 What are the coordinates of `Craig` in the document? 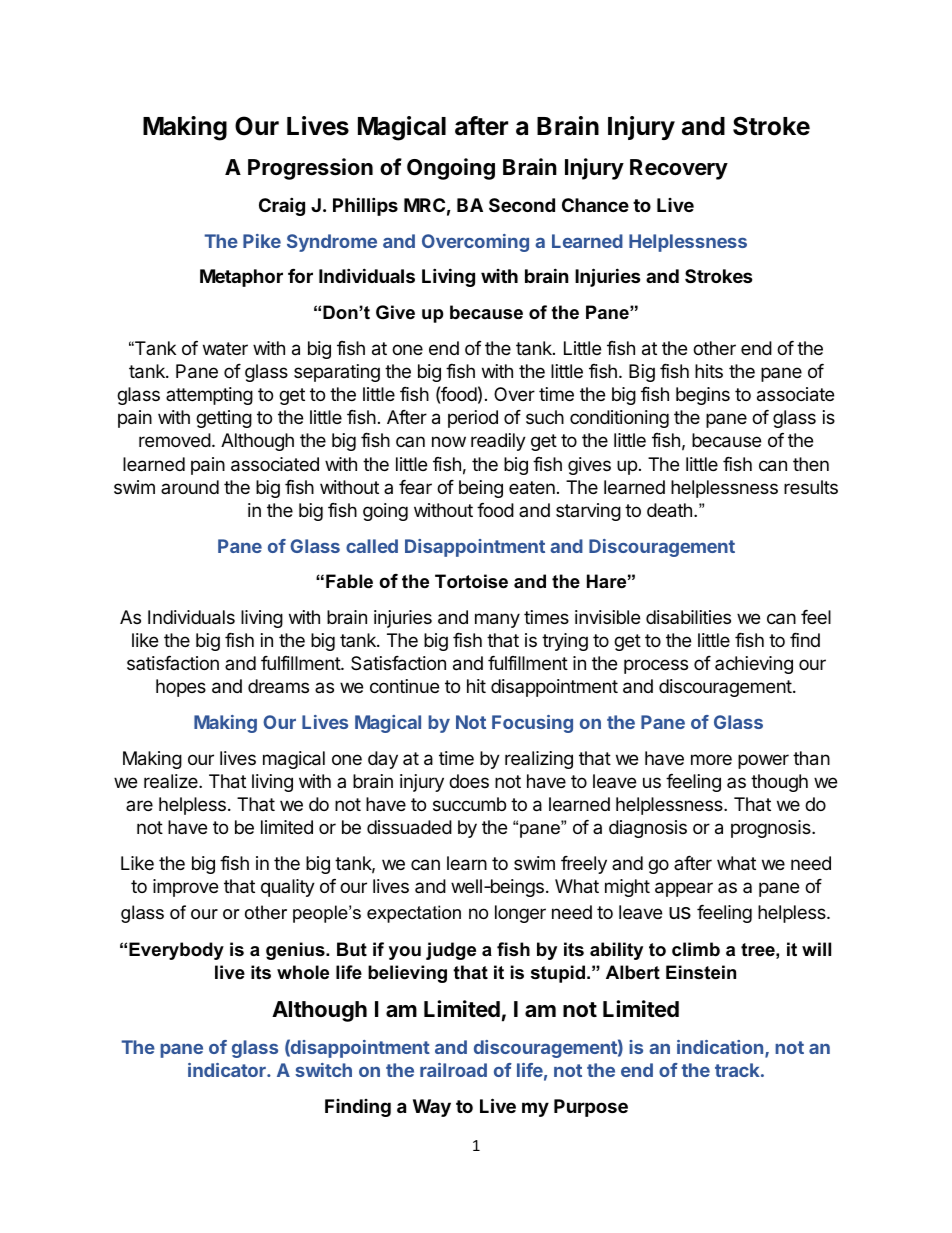 It's located at (282, 206).
